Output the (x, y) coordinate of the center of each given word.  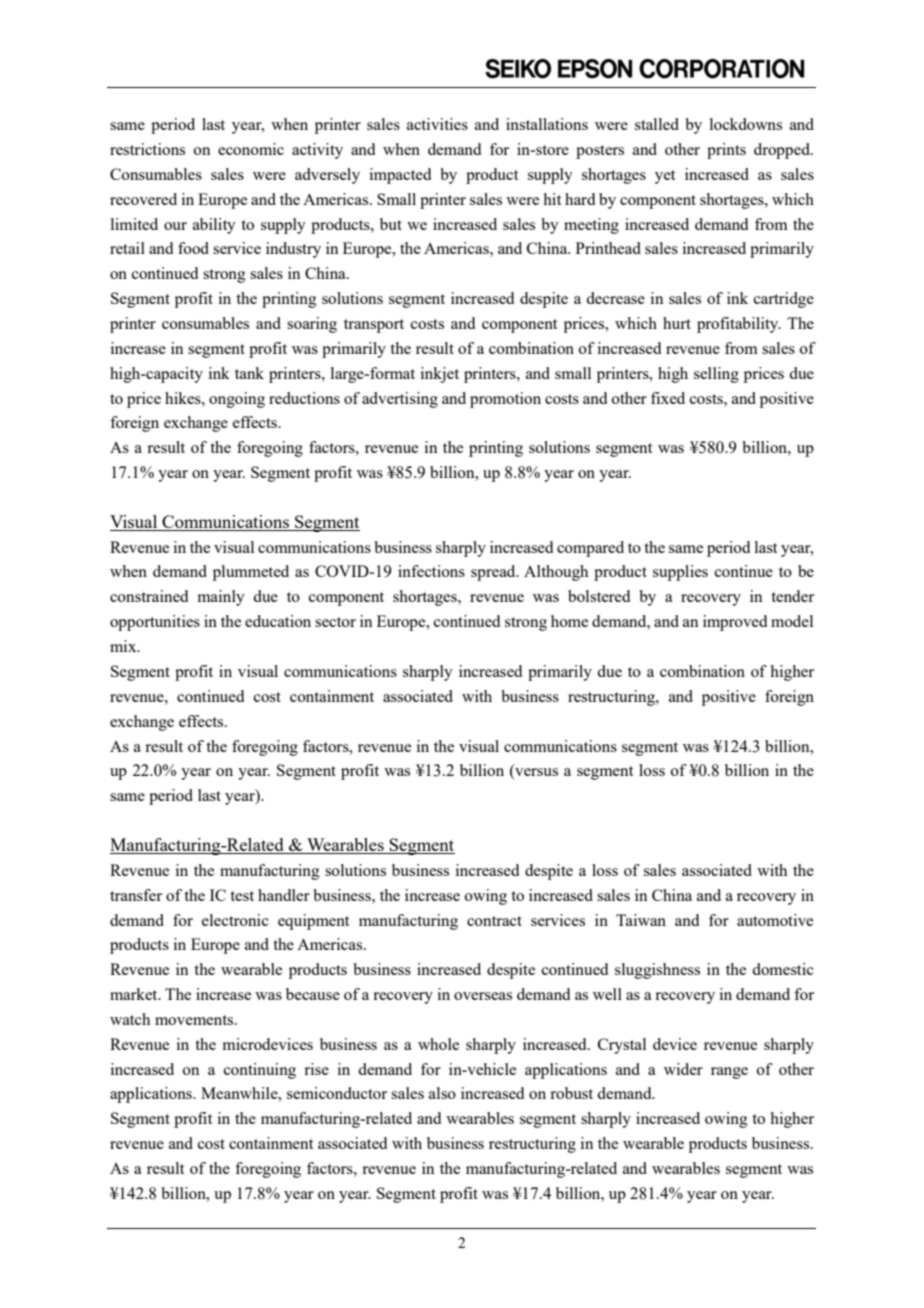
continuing (260, 1071)
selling (716, 375)
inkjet (440, 375)
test (242, 896)
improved (735, 623)
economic (251, 149)
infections (431, 571)
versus (535, 773)
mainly (221, 598)
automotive (775, 920)
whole (438, 1044)
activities (437, 124)
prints (726, 151)
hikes (184, 398)
